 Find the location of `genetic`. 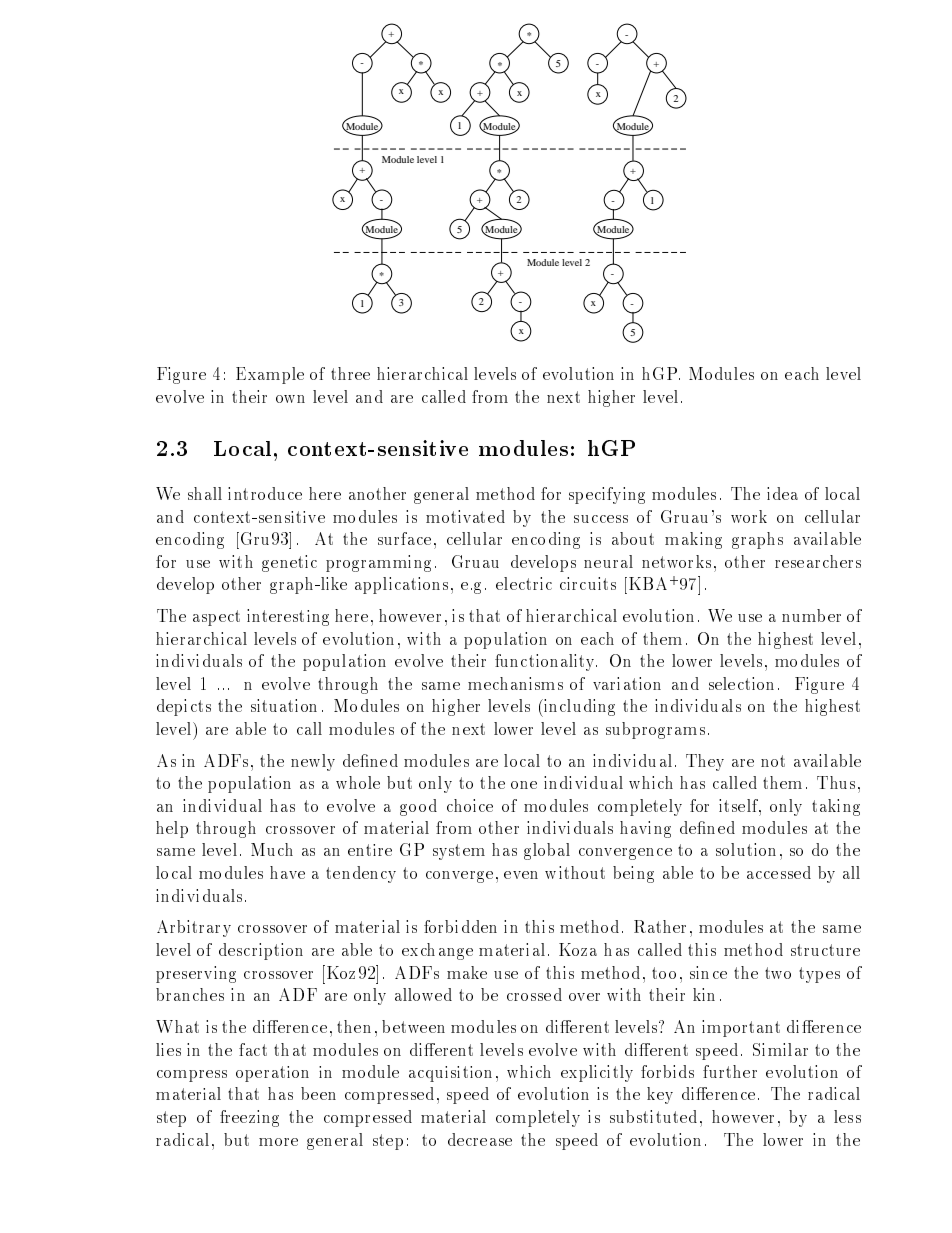

genetic is located at coordinates (289, 563).
